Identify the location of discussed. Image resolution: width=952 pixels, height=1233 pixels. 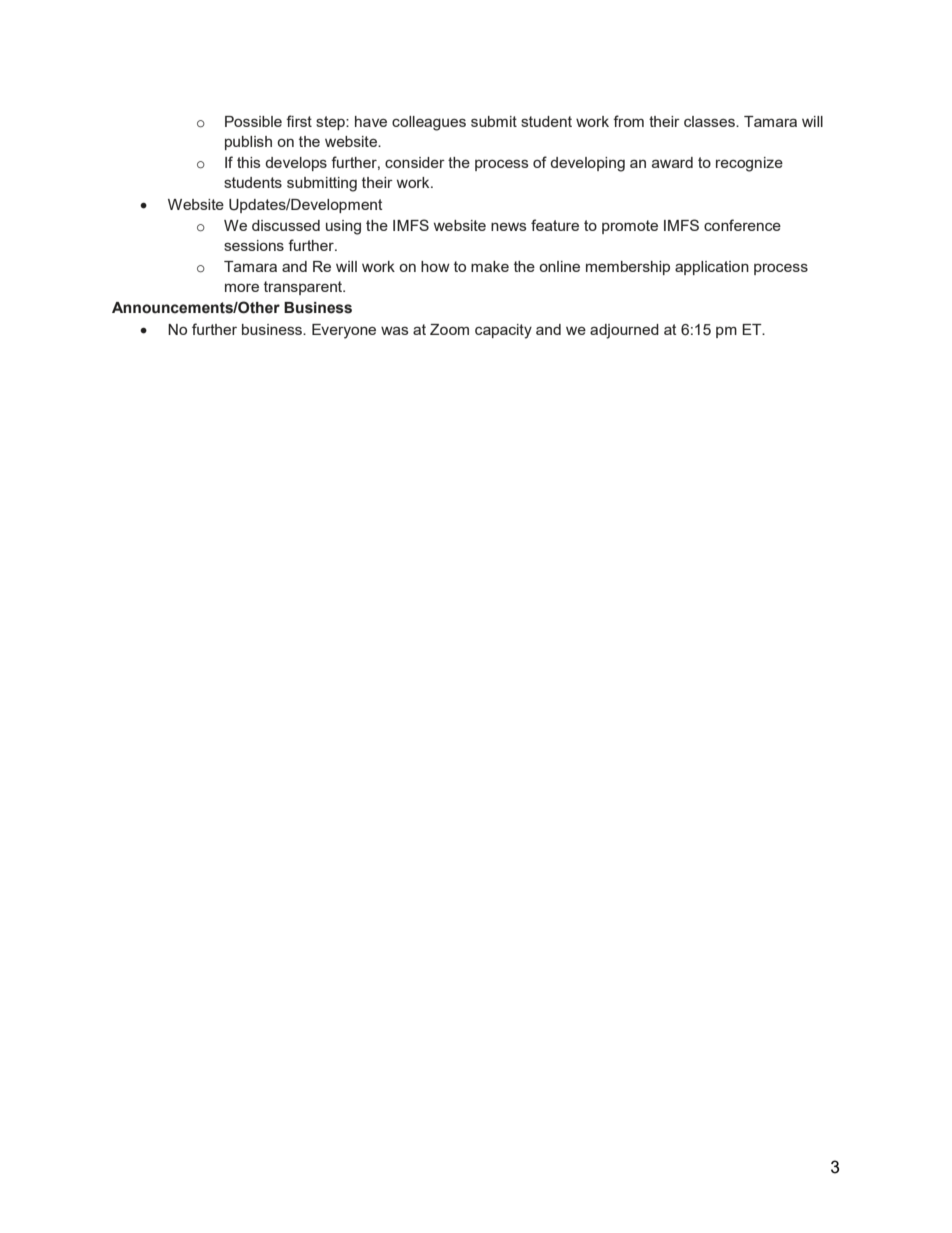
(286, 225).
